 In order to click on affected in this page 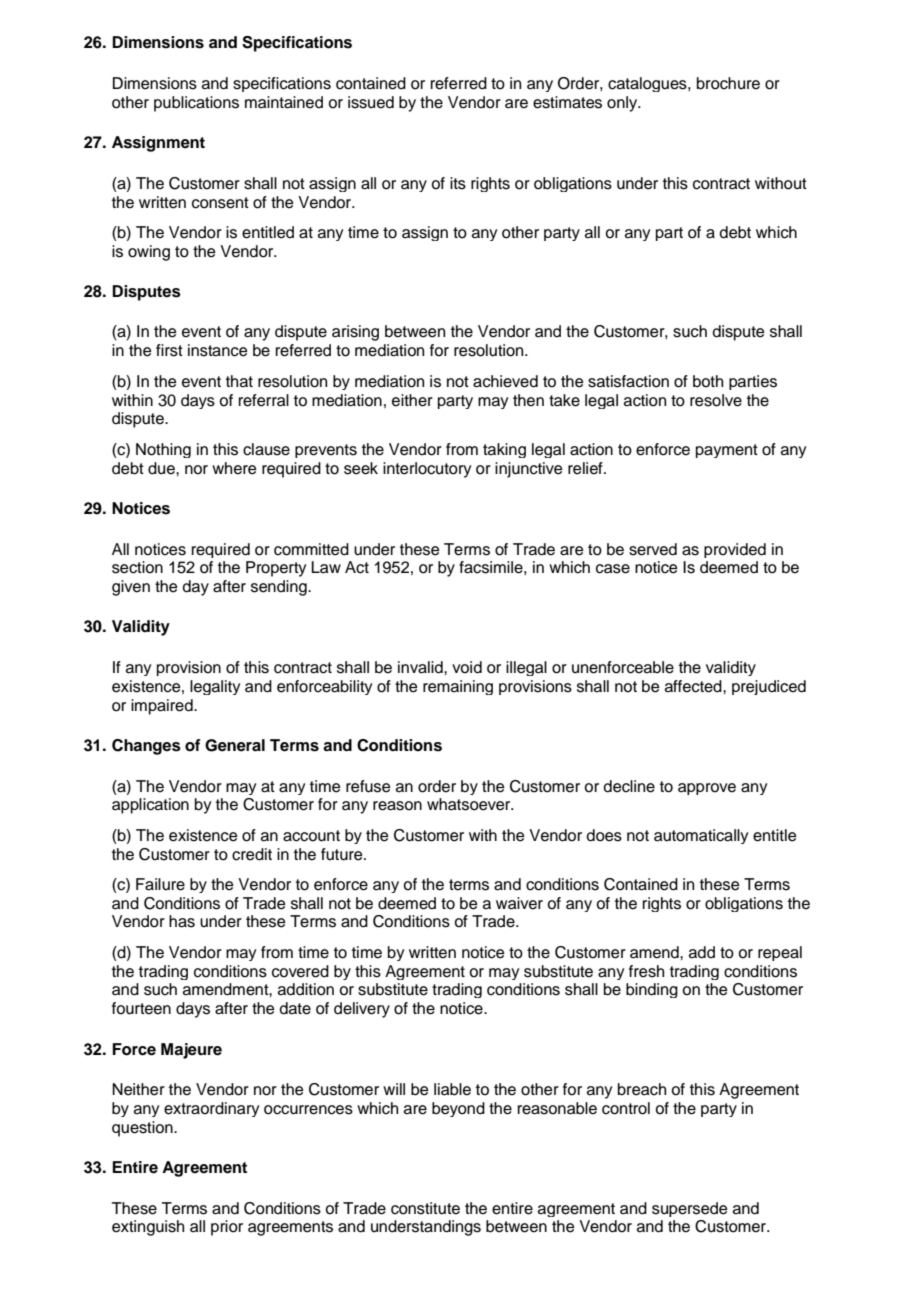, I will do `click(694, 686)`.
